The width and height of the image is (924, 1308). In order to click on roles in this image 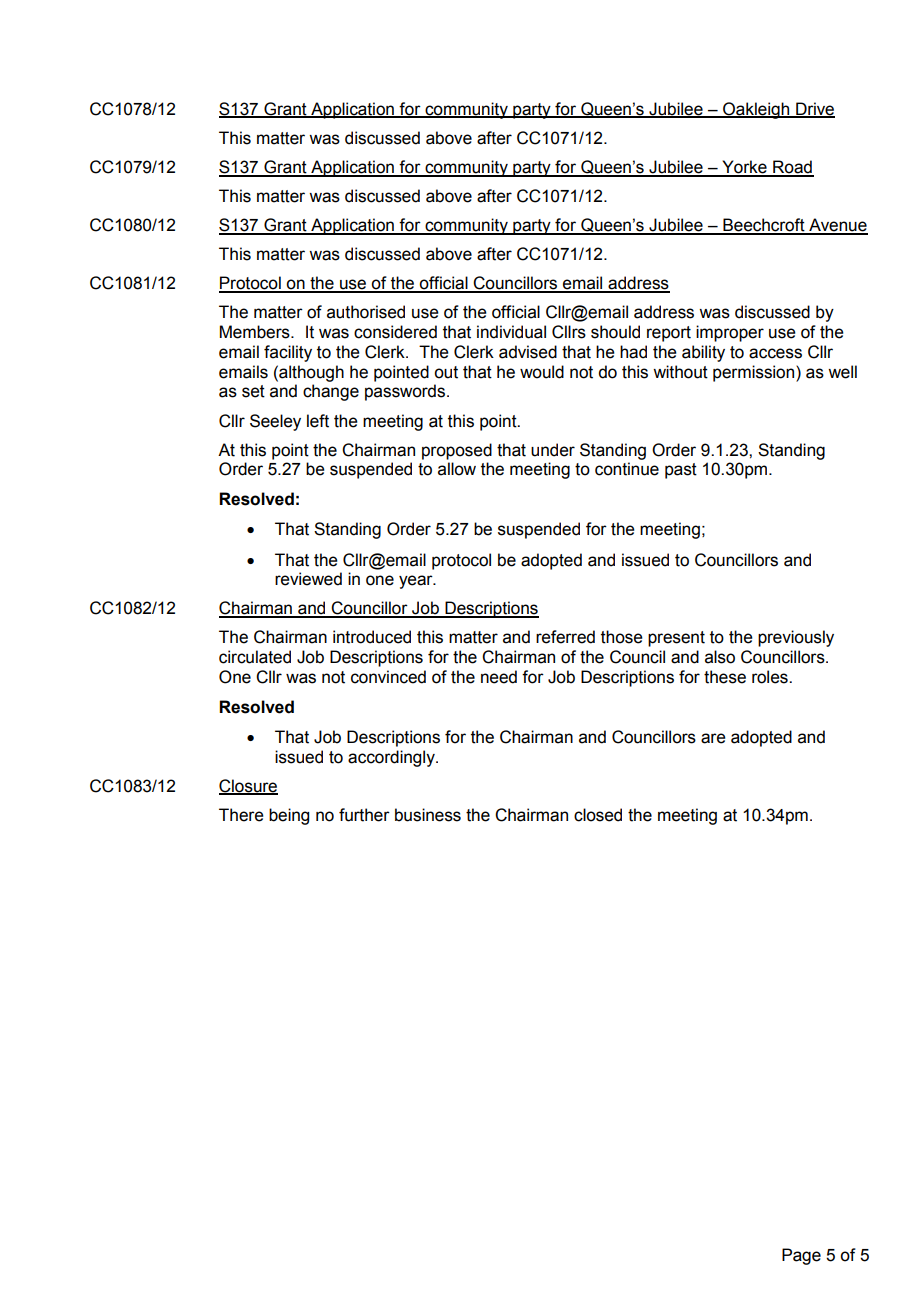, I will do `click(771, 677)`.
